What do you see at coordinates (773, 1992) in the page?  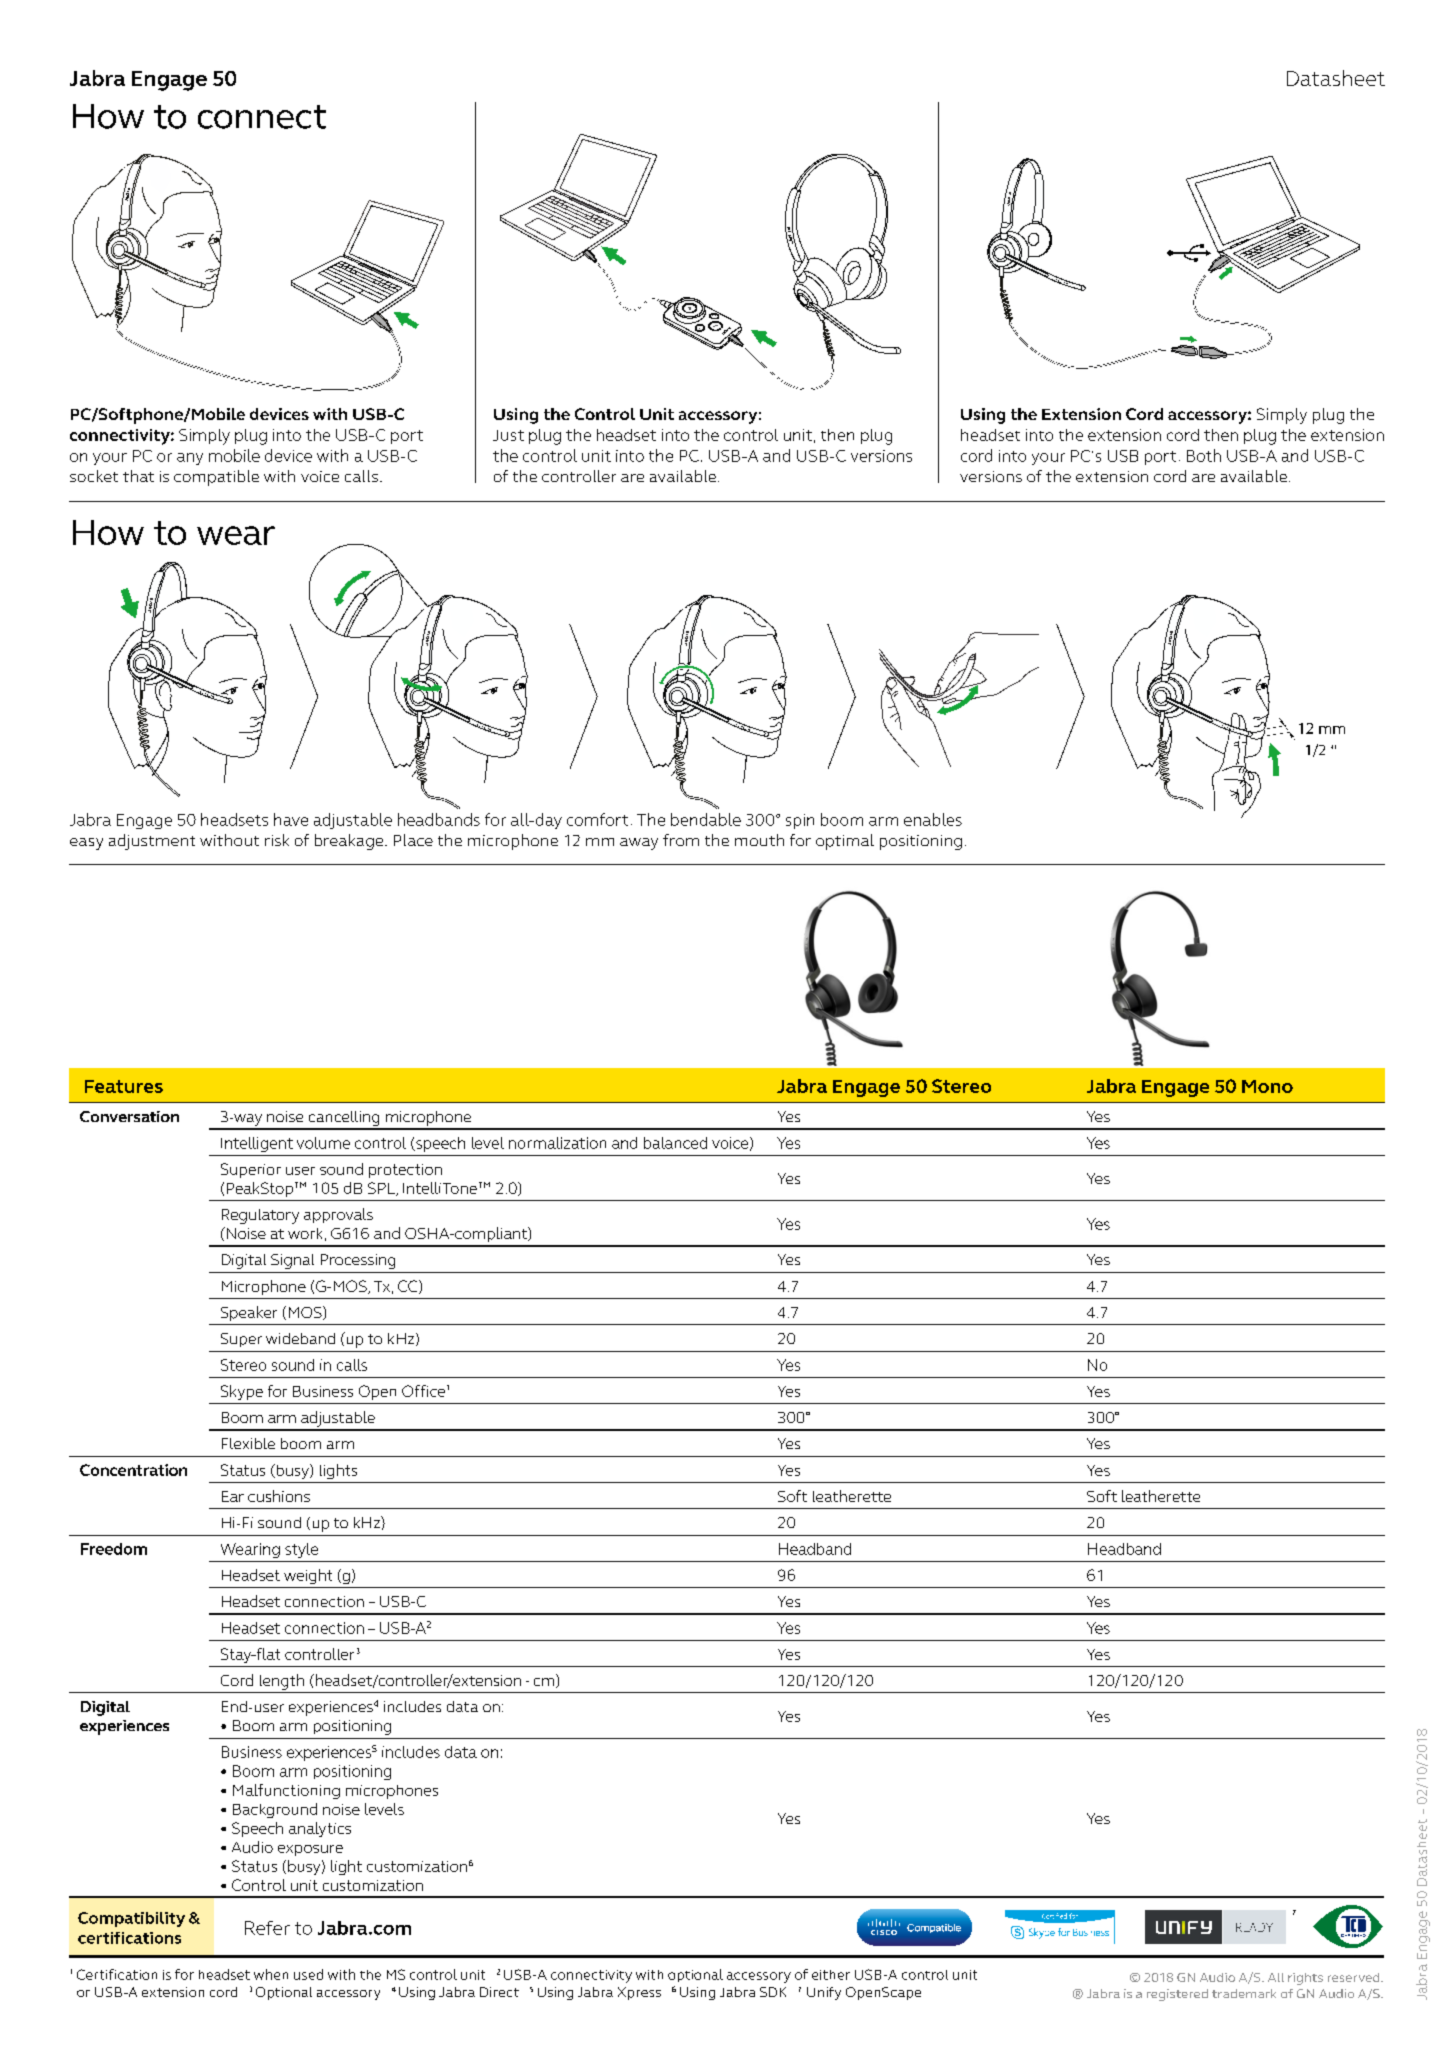 I see `SDK` at bounding box center [773, 1992].
